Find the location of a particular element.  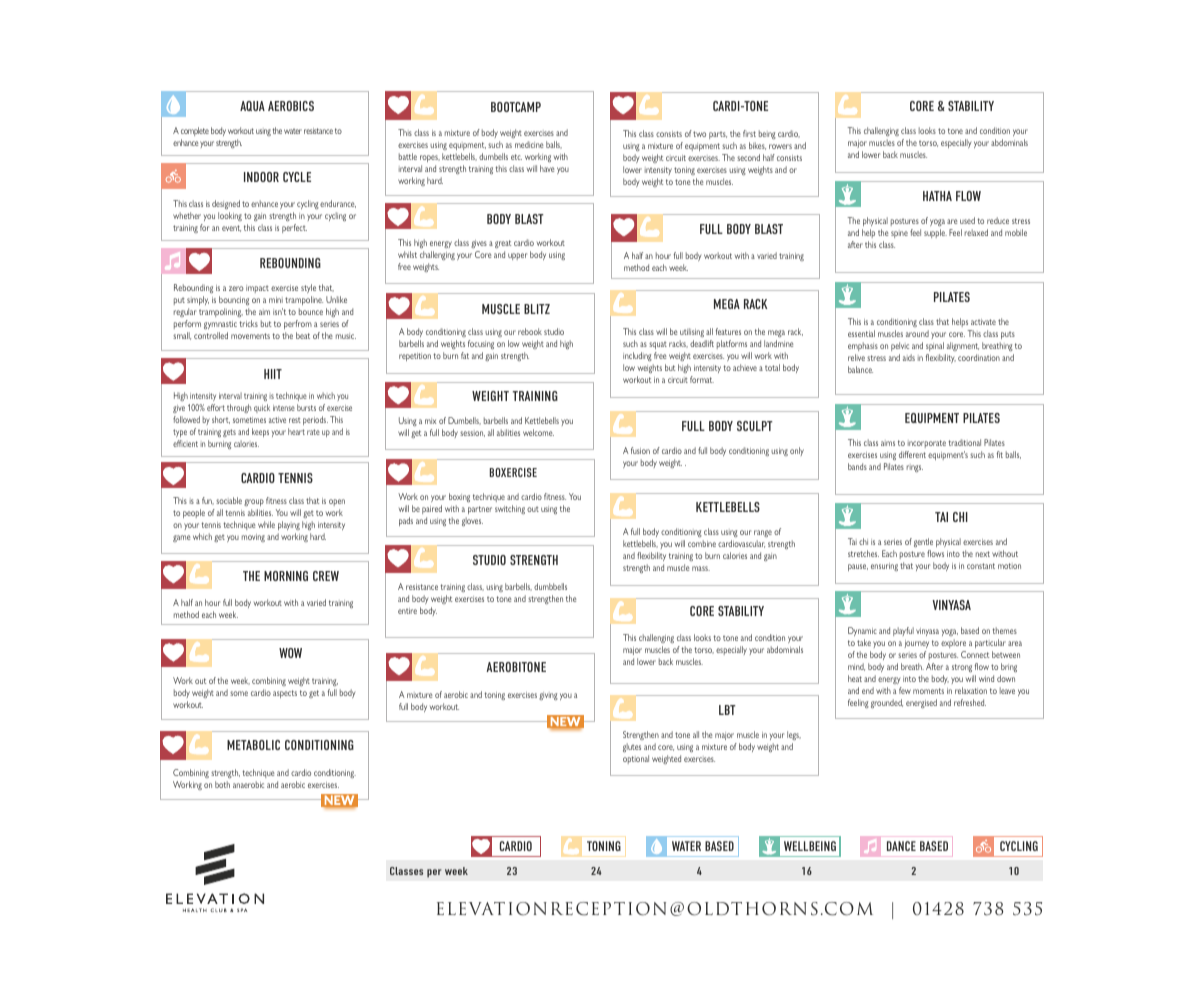

AQUA is located at coordinates (252, 106).
